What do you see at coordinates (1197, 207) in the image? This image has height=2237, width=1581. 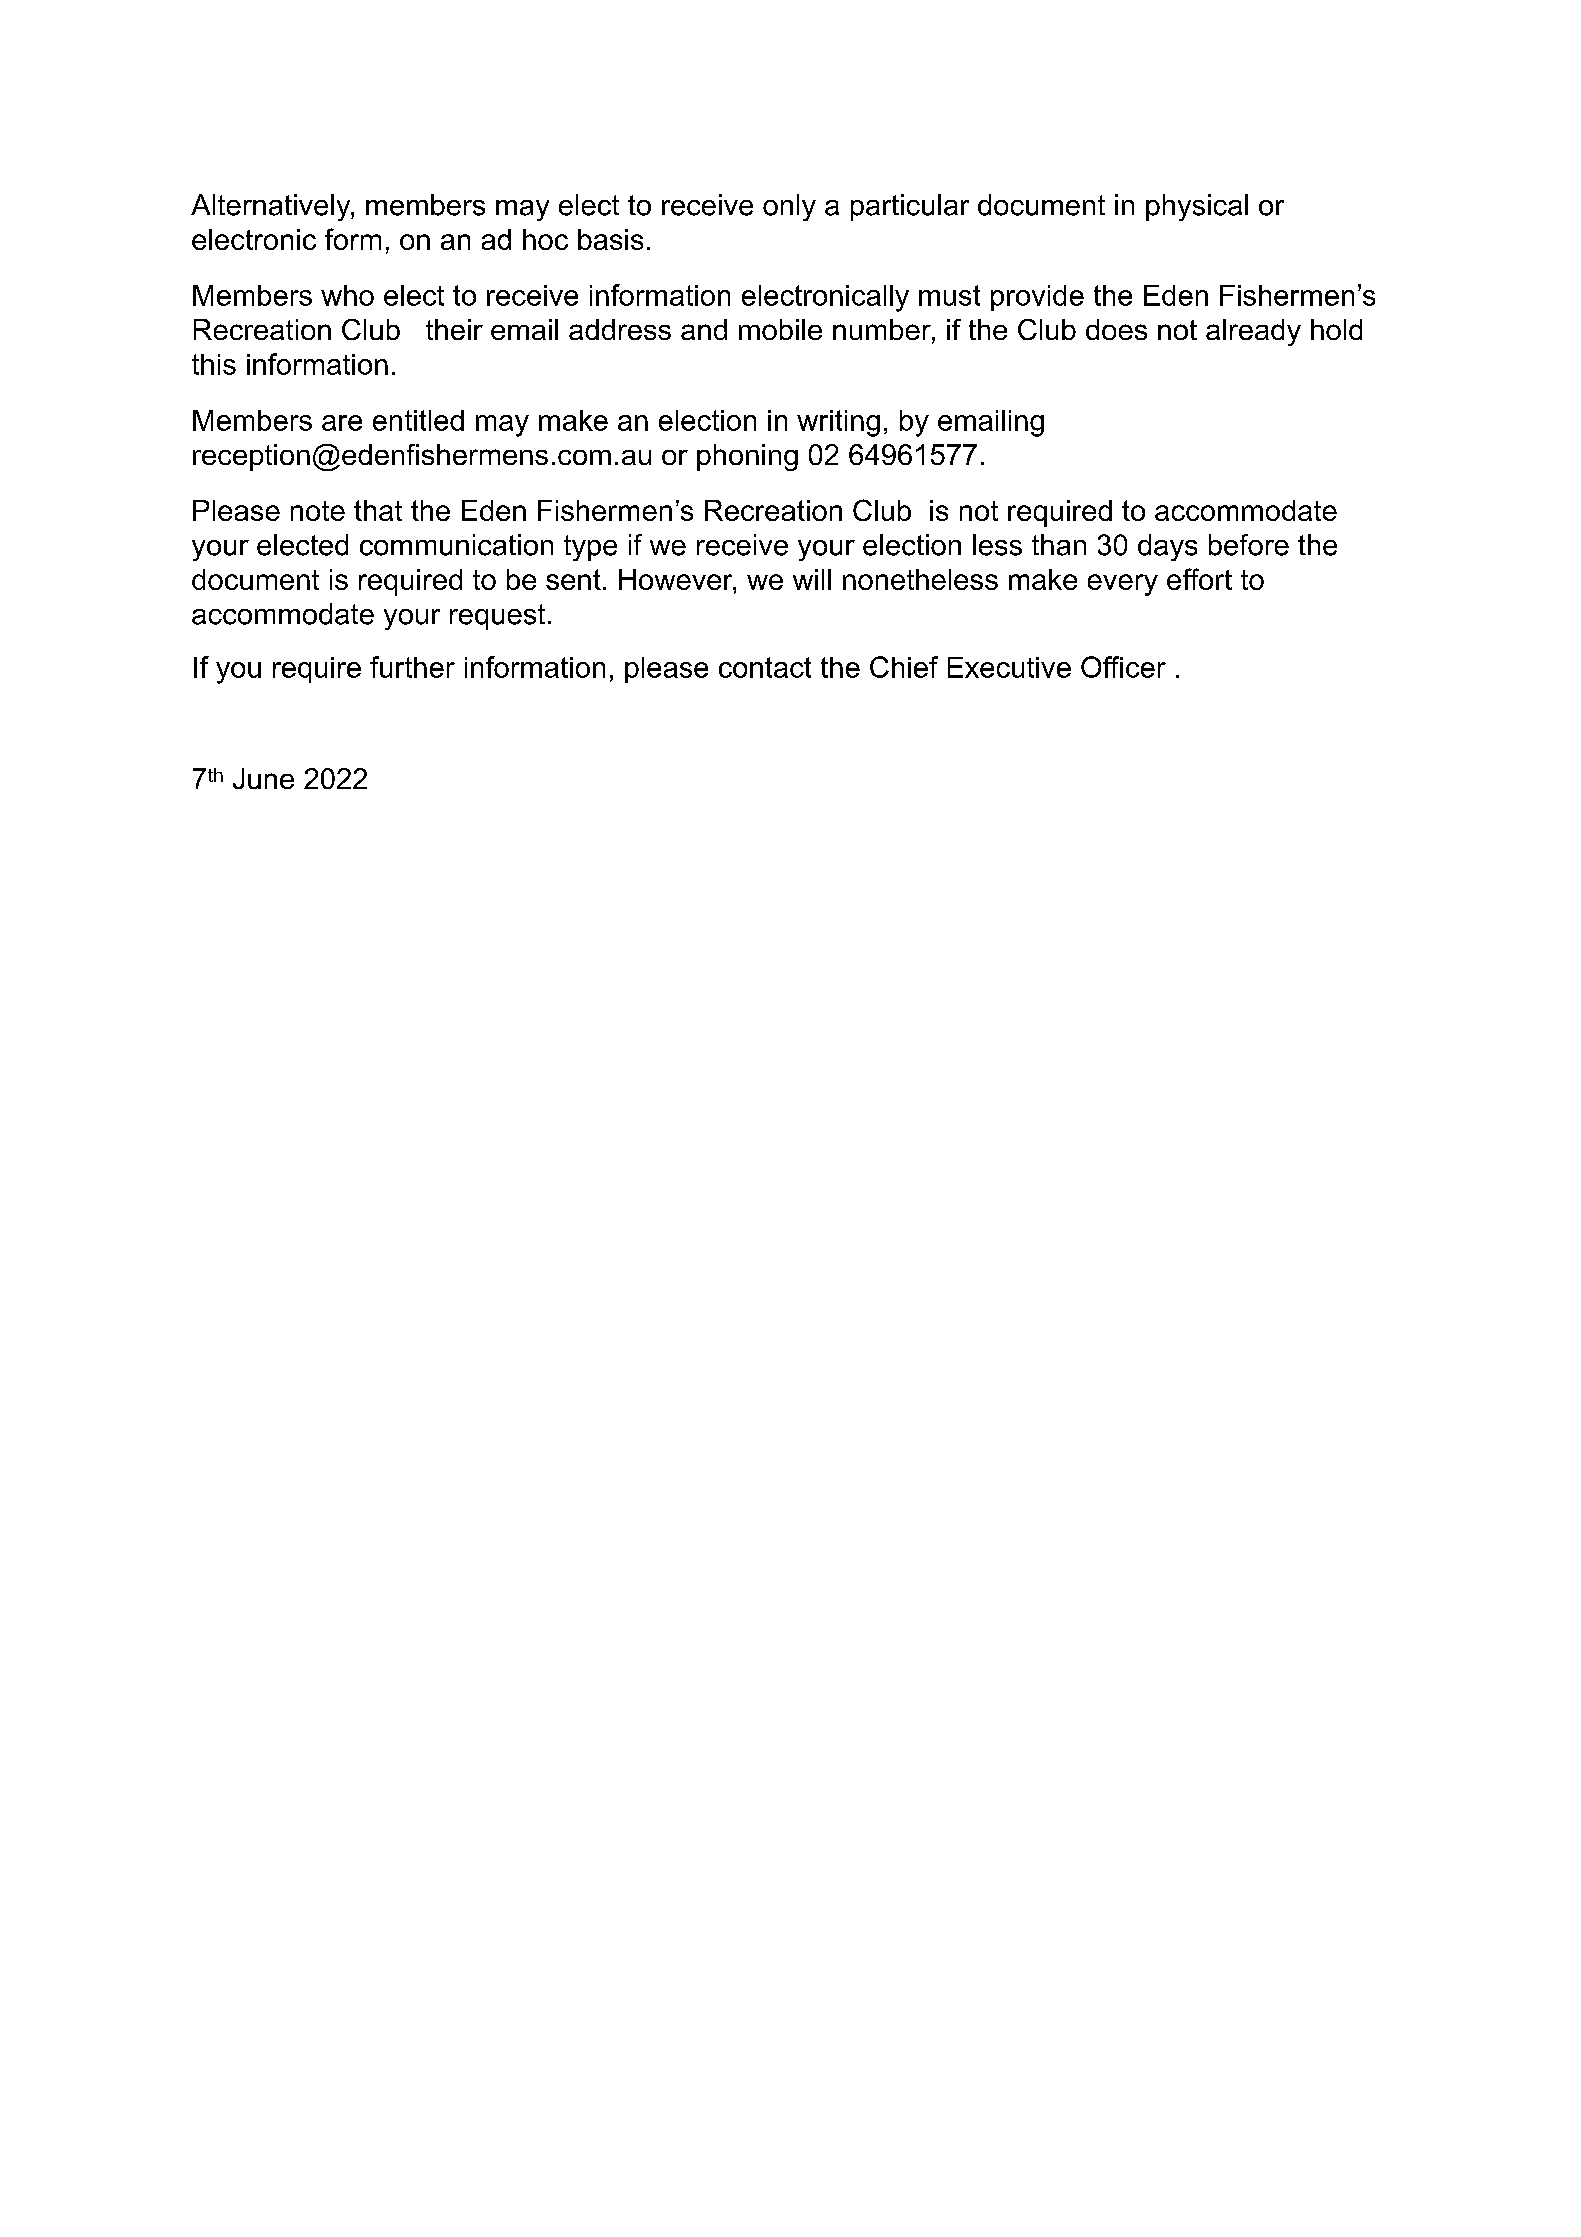 I see `physical` at bounding box center [1197, 207].
